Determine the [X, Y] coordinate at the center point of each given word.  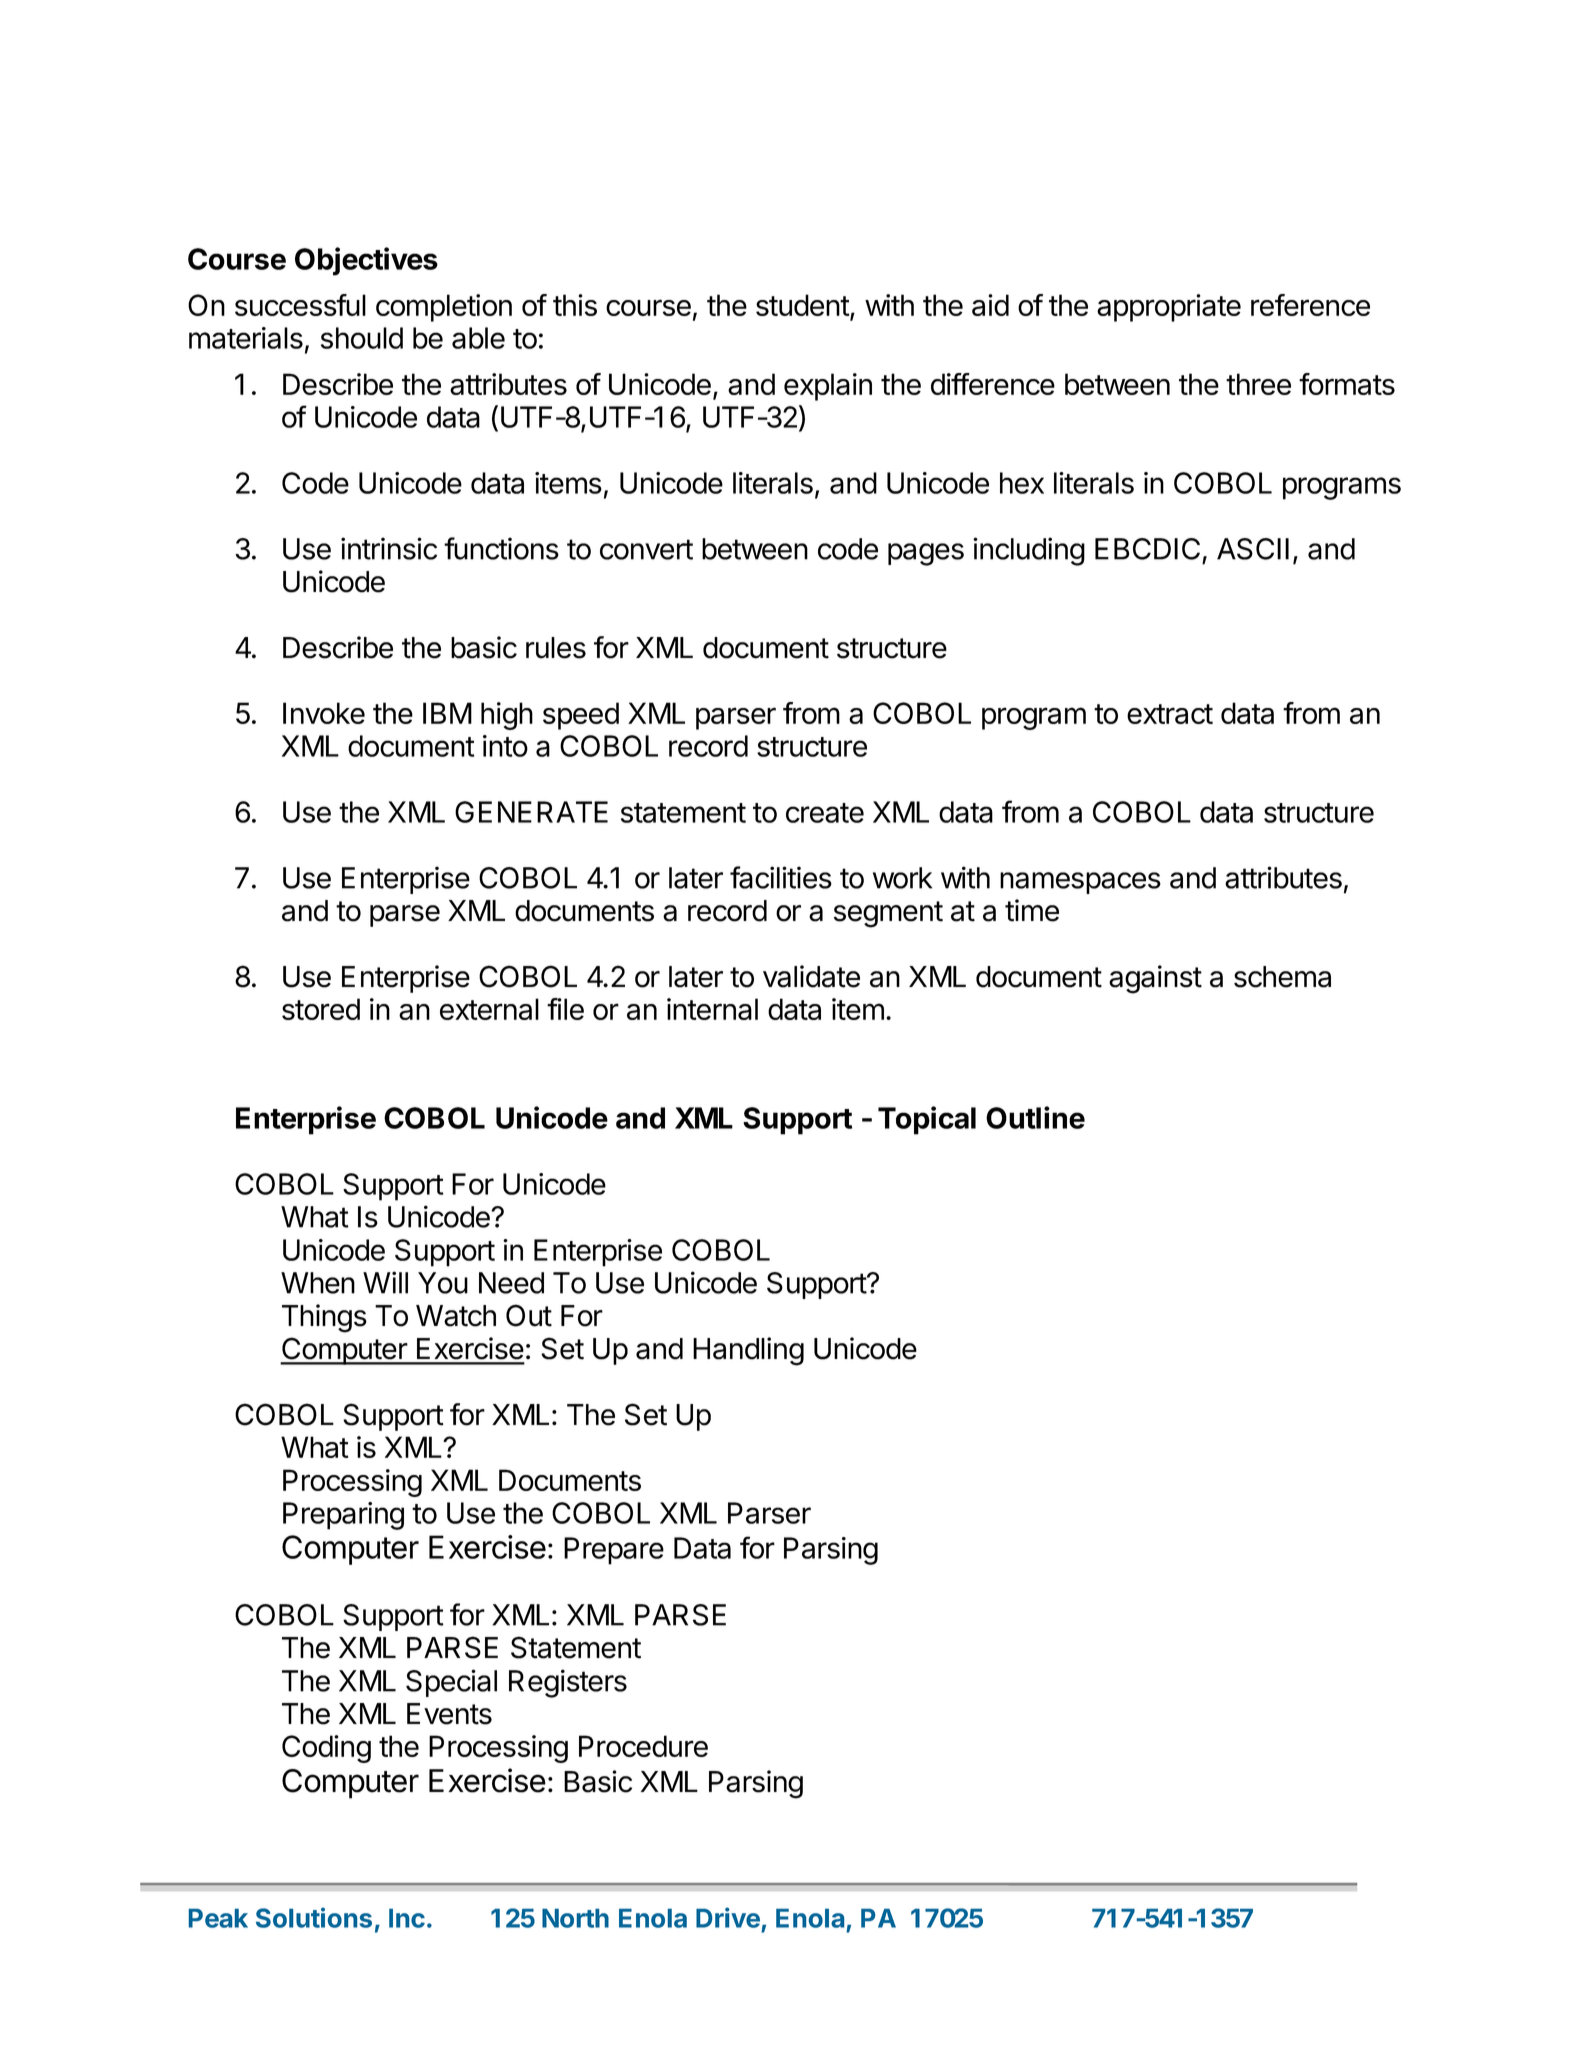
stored [321, 1009]
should [362, 338]
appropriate [1169, 308]
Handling [748, 1351]
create [825, 813]
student [803, 305]
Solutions [314, 1917]
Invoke [324, 713]
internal [712, 1009]
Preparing [343, 1516]
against [1155, 979]
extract [1170, 714]
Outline [1035, 1117]
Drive [728, 1917]
